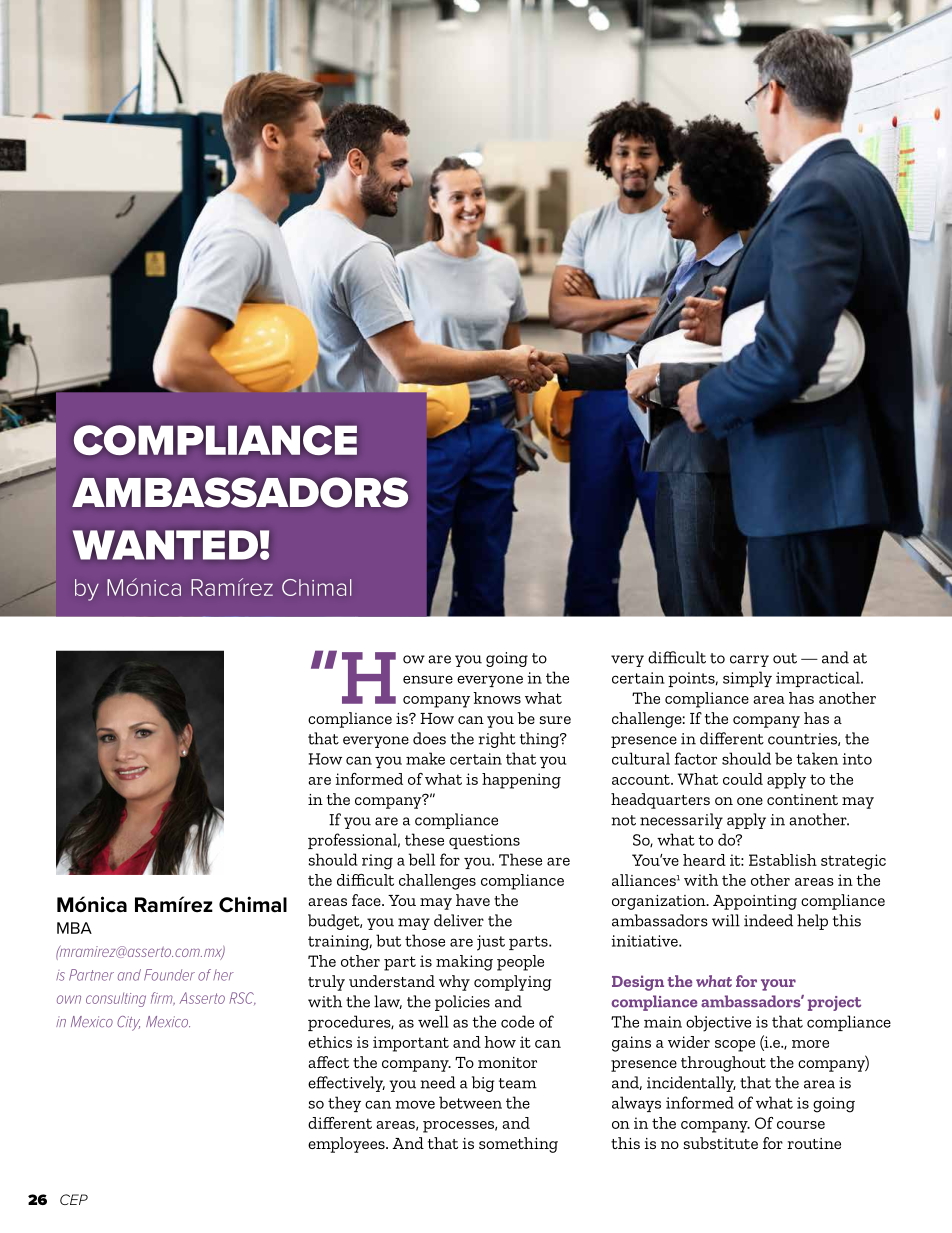  Describe the element at coordinates (74, 1199) in the screenshot. I see `CEP` at that location.
